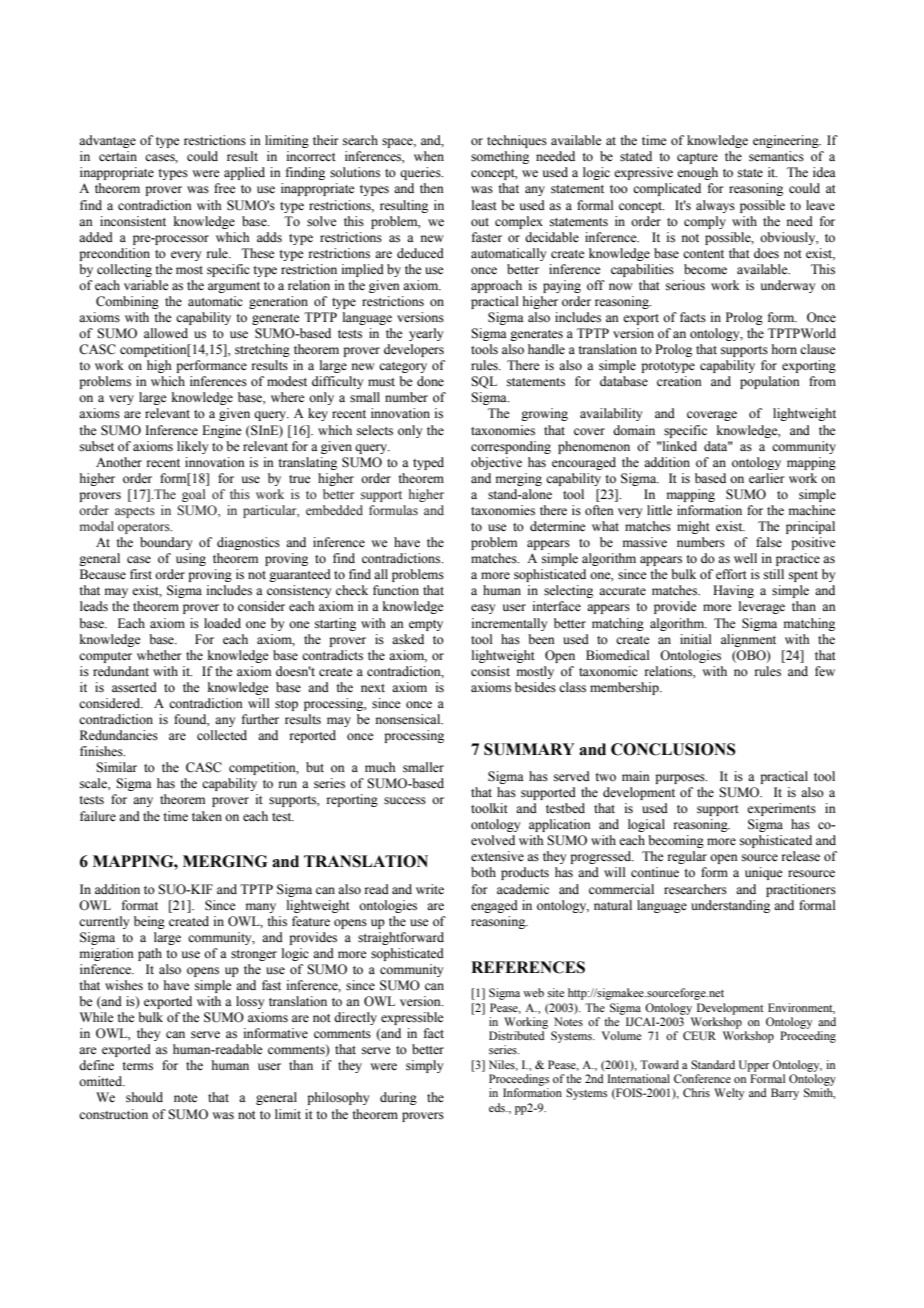  Describe the element at coordinates (225, 188) in the screenshot. I see `free` at that location.
